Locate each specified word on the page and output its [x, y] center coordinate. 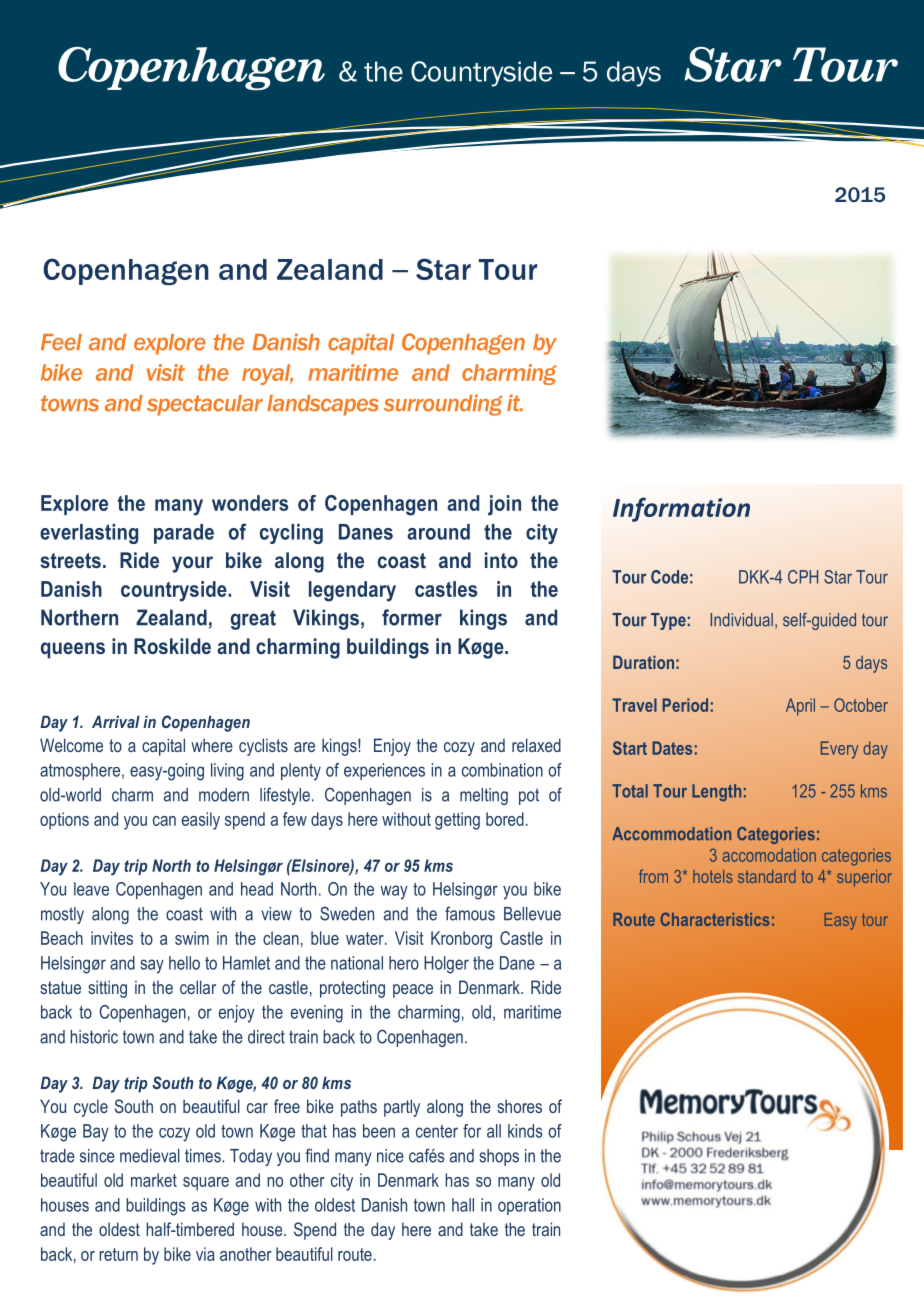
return [118, 1254]
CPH [803, 577]
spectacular [205, 405]
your [192, 564]
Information [681, 509]
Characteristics [715, 919]
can [164, 821]
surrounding [443, 405]
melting [484, 796]
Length [716, 792]
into [501, 560]
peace [413, 991]
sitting [107, 989]
